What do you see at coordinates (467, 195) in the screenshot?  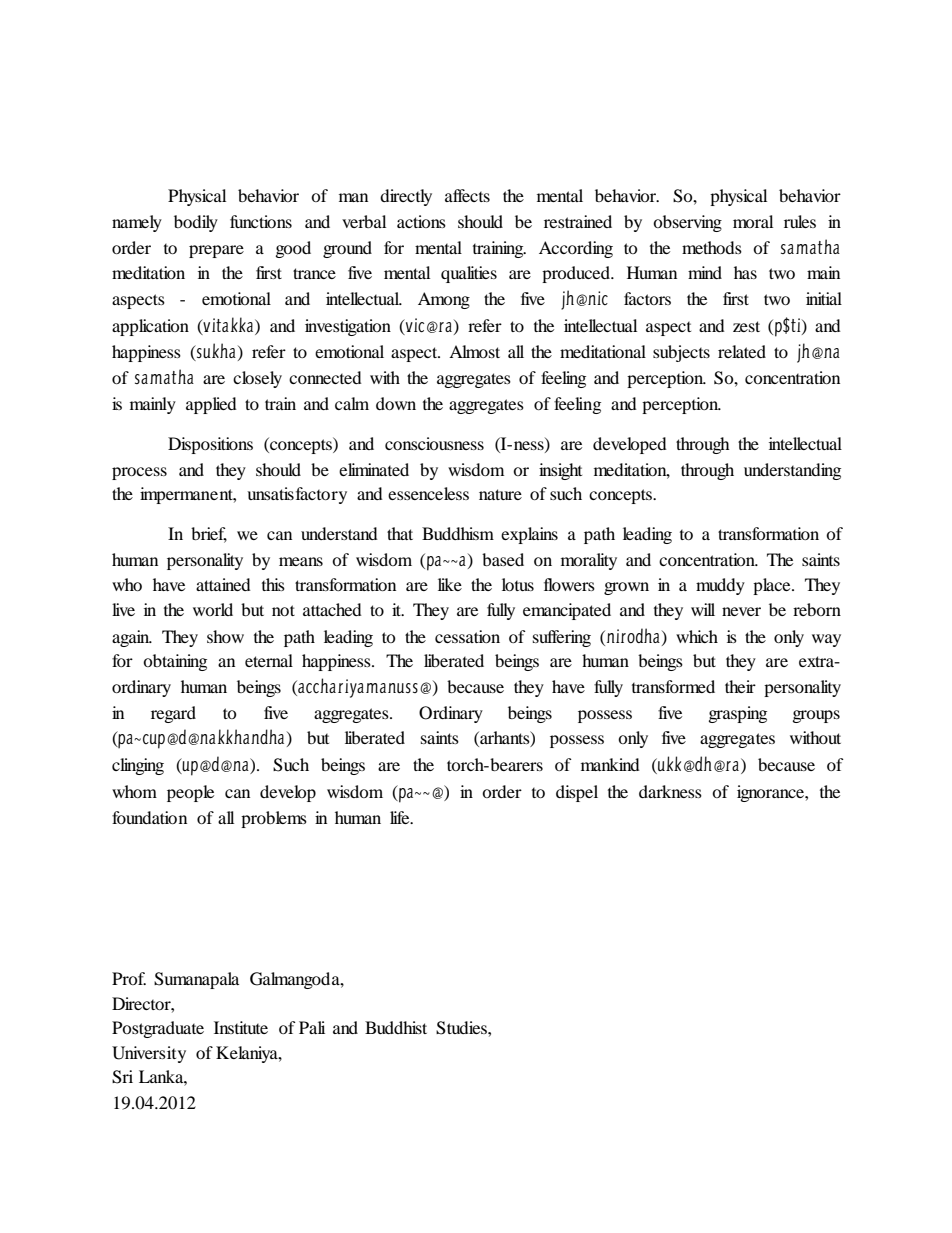 I see `affects` at bounding box center [467, 195].
